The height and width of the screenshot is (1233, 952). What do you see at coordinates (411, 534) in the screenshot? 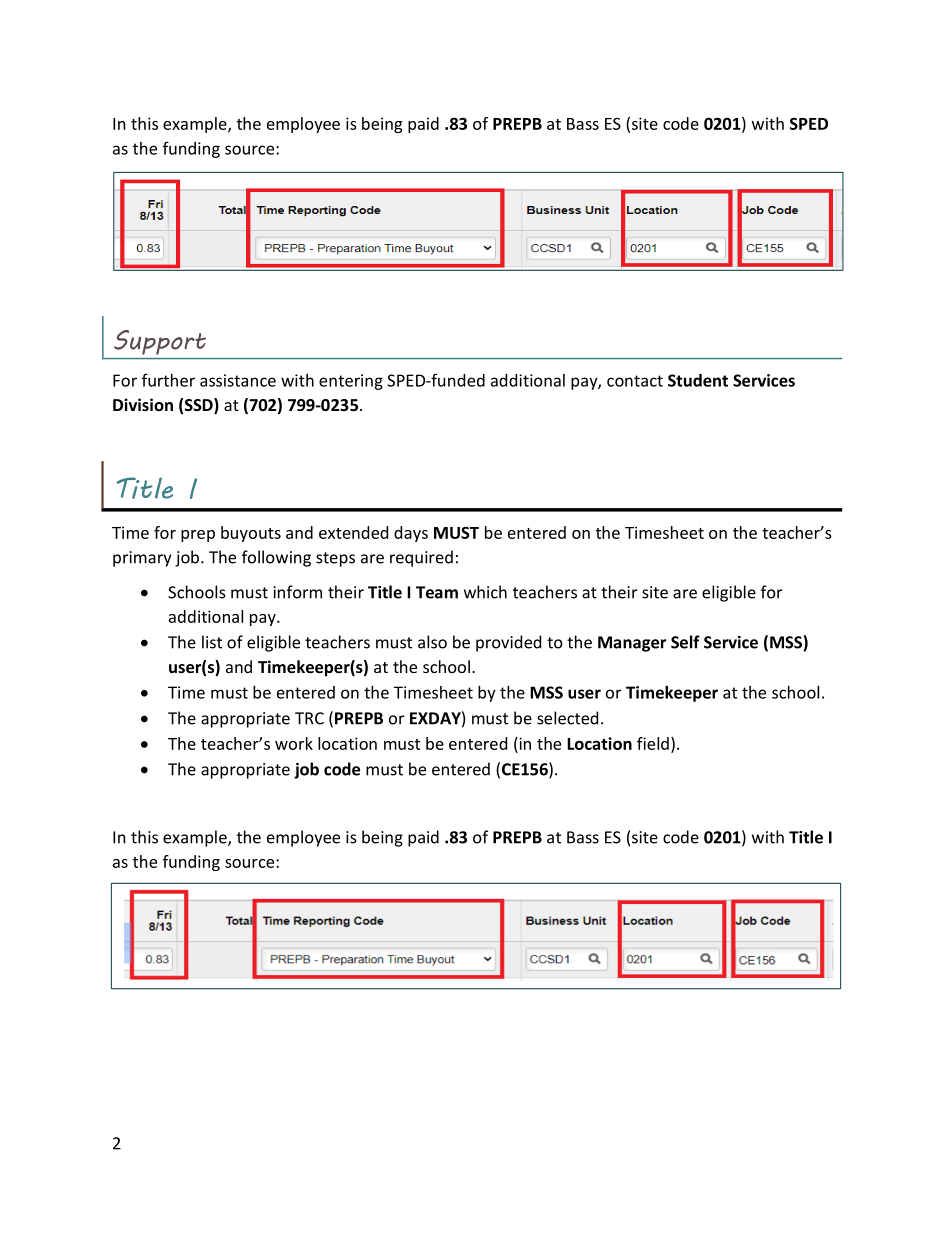
I see `days` at bounding box center [411, 534].
